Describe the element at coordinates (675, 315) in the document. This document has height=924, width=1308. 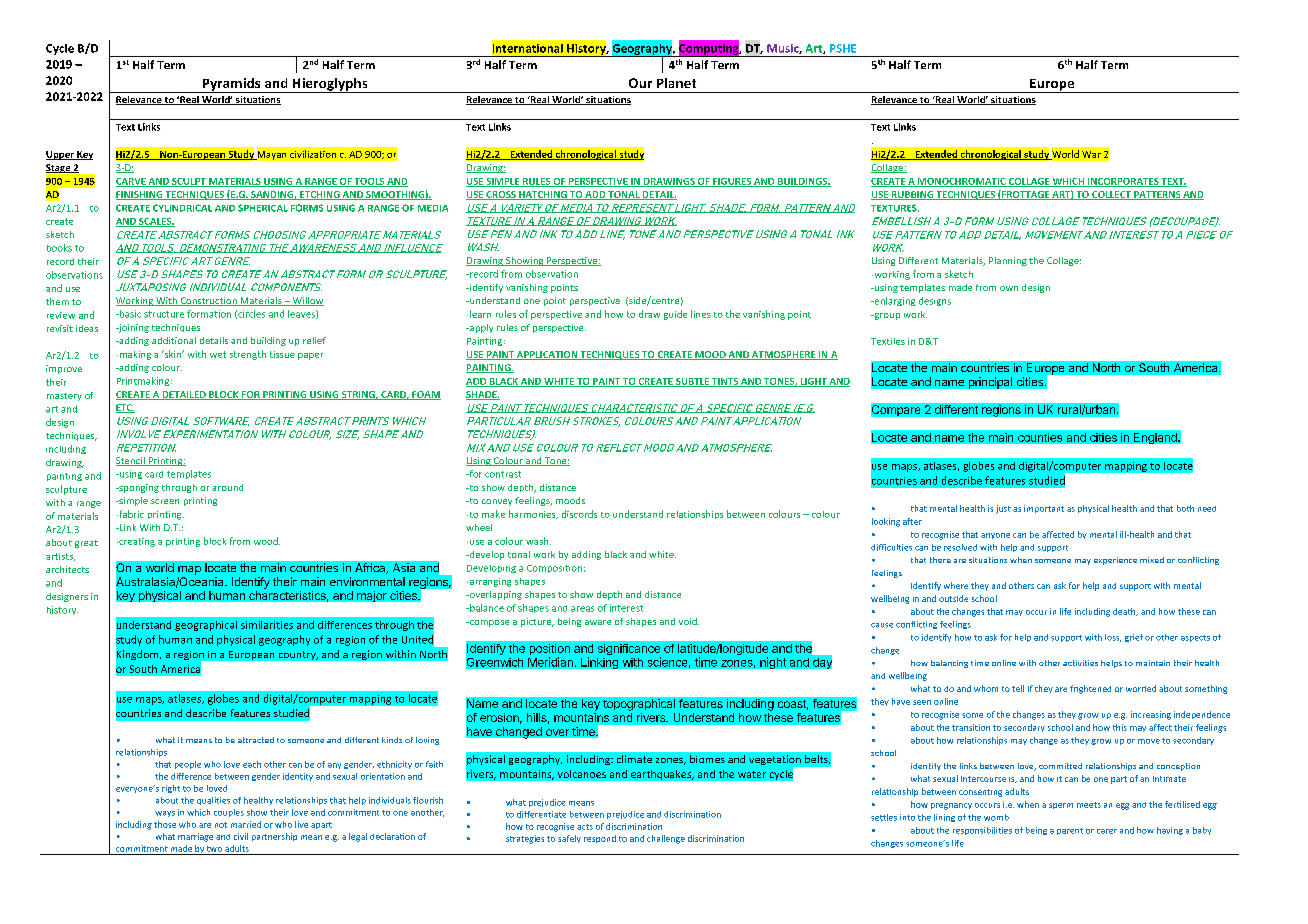
I see `guide` at that location.
